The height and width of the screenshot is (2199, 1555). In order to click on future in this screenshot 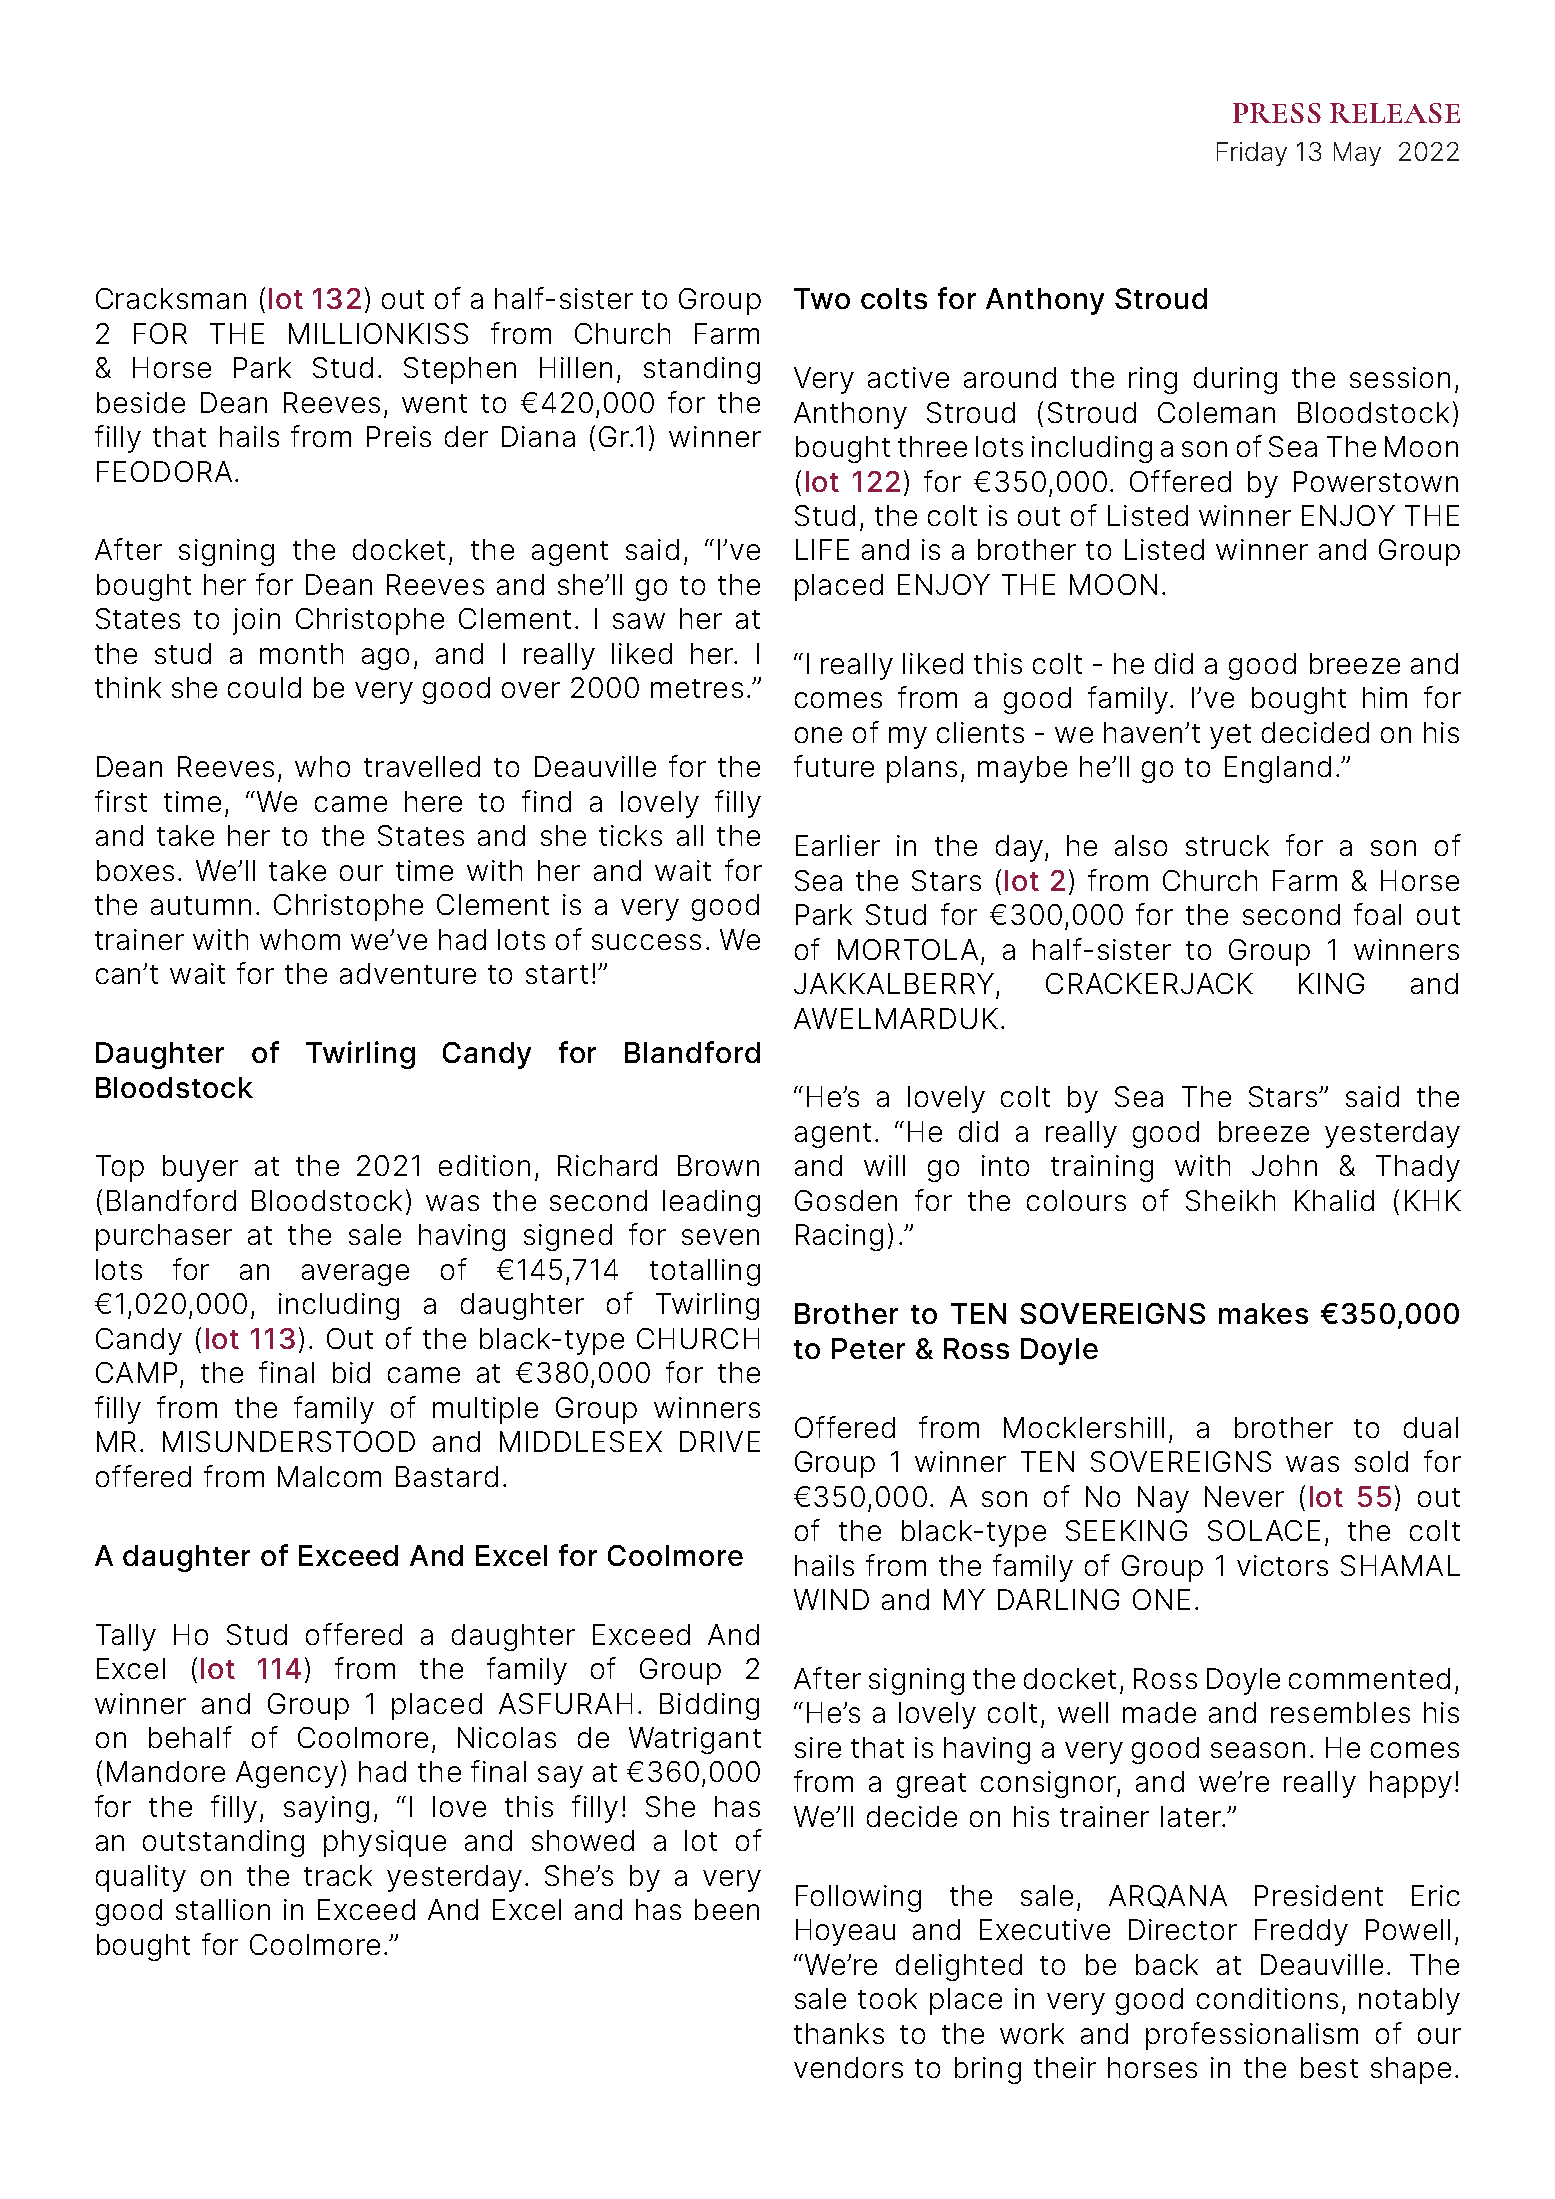, I will do `click(834, 766)`.
